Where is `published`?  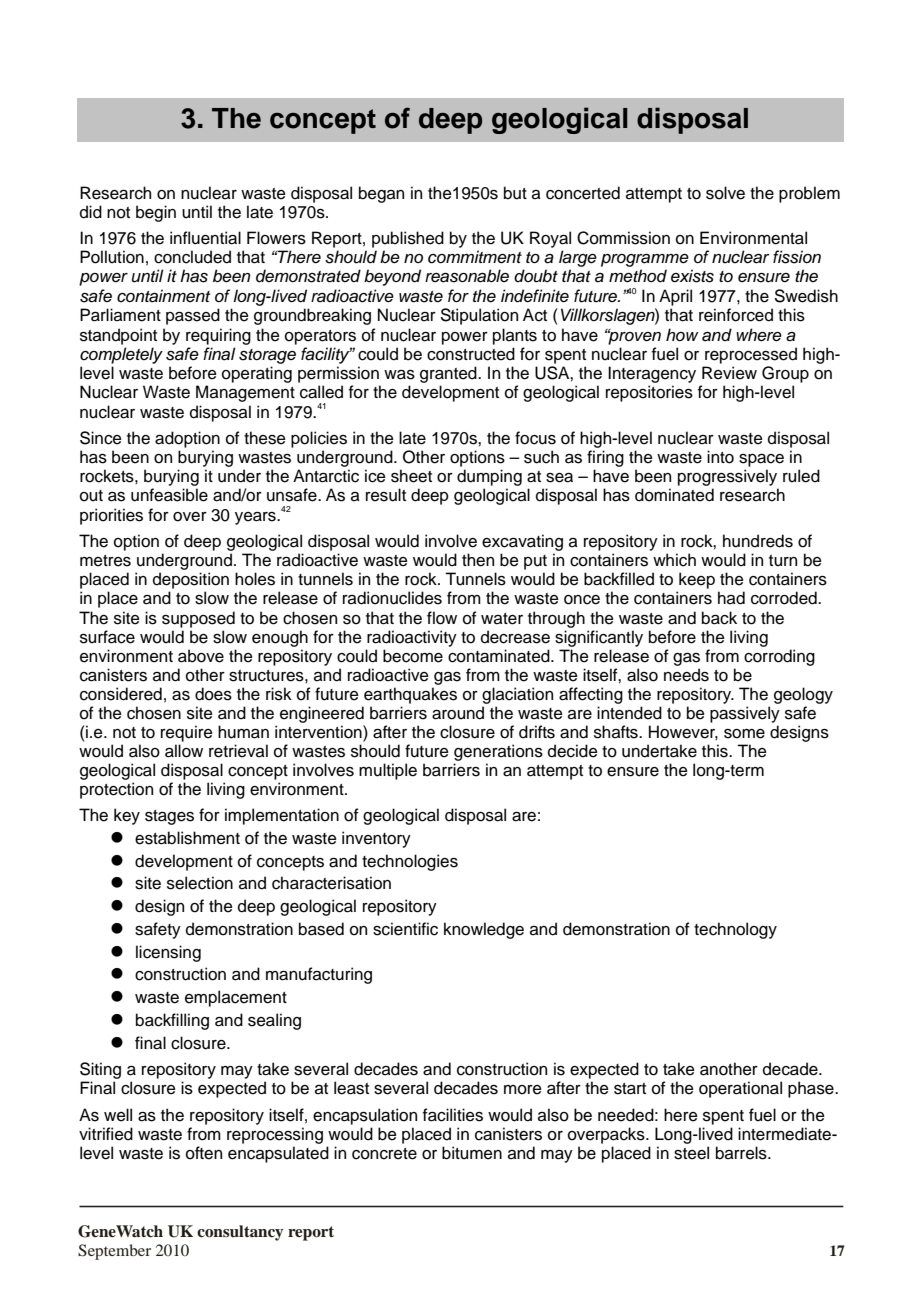
published is located at coordinates (408, 239).
